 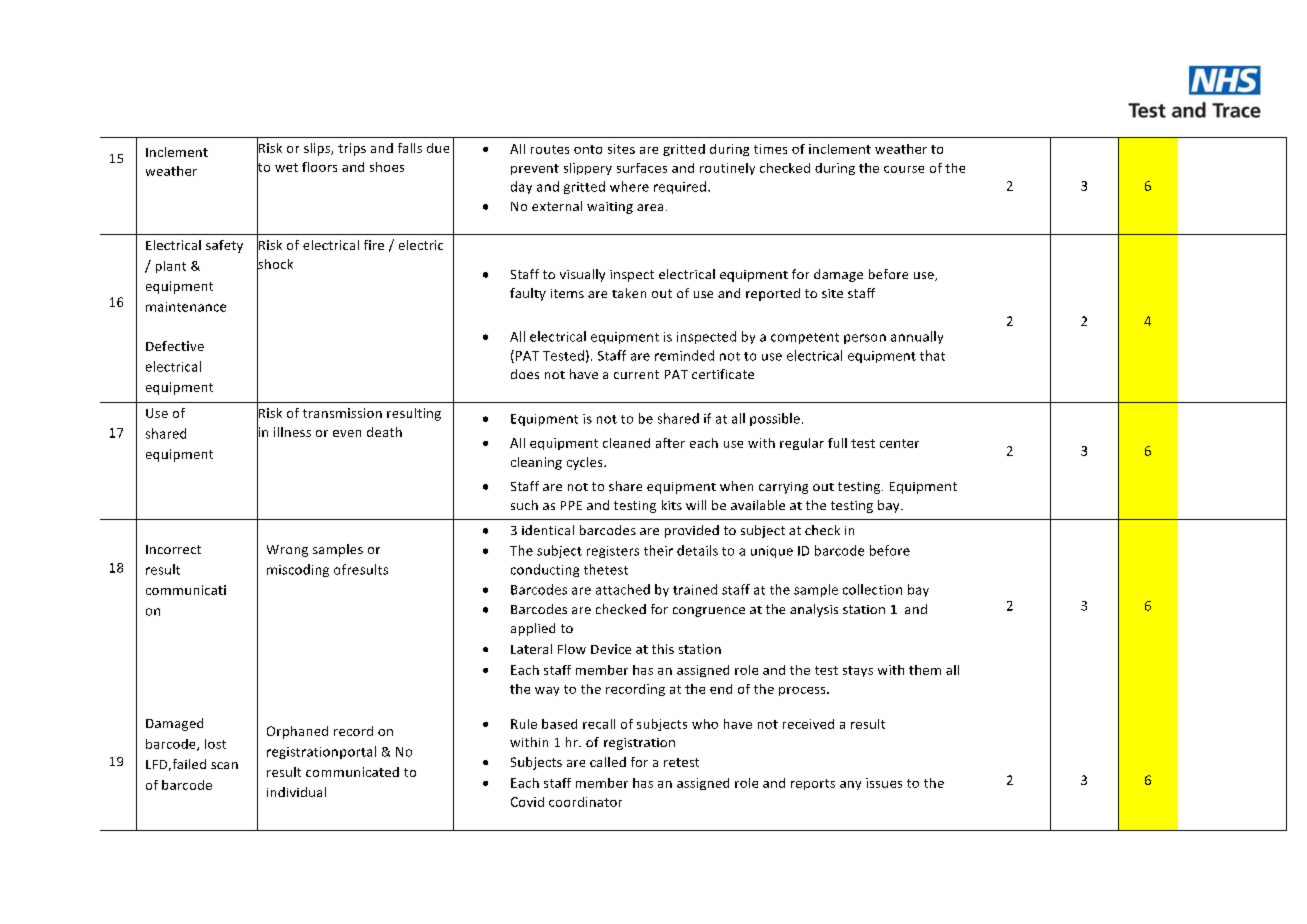 I want to click on cleaning, so click(x=536, y=463).
